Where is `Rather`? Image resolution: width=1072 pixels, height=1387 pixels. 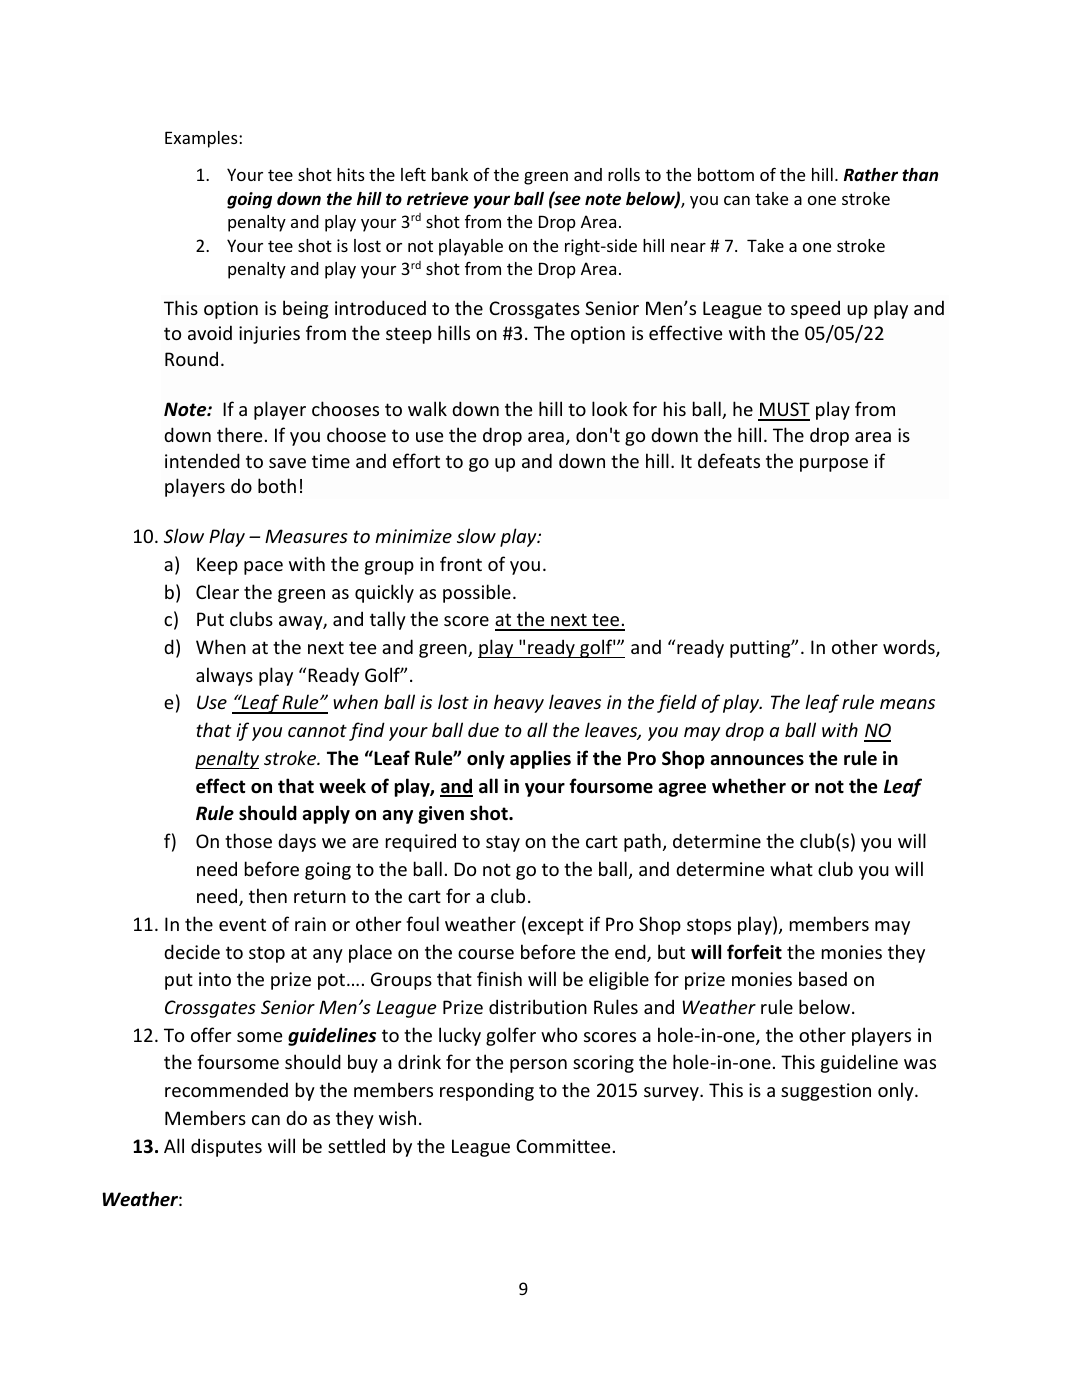 Rather is located at coordinates (871, 175).
